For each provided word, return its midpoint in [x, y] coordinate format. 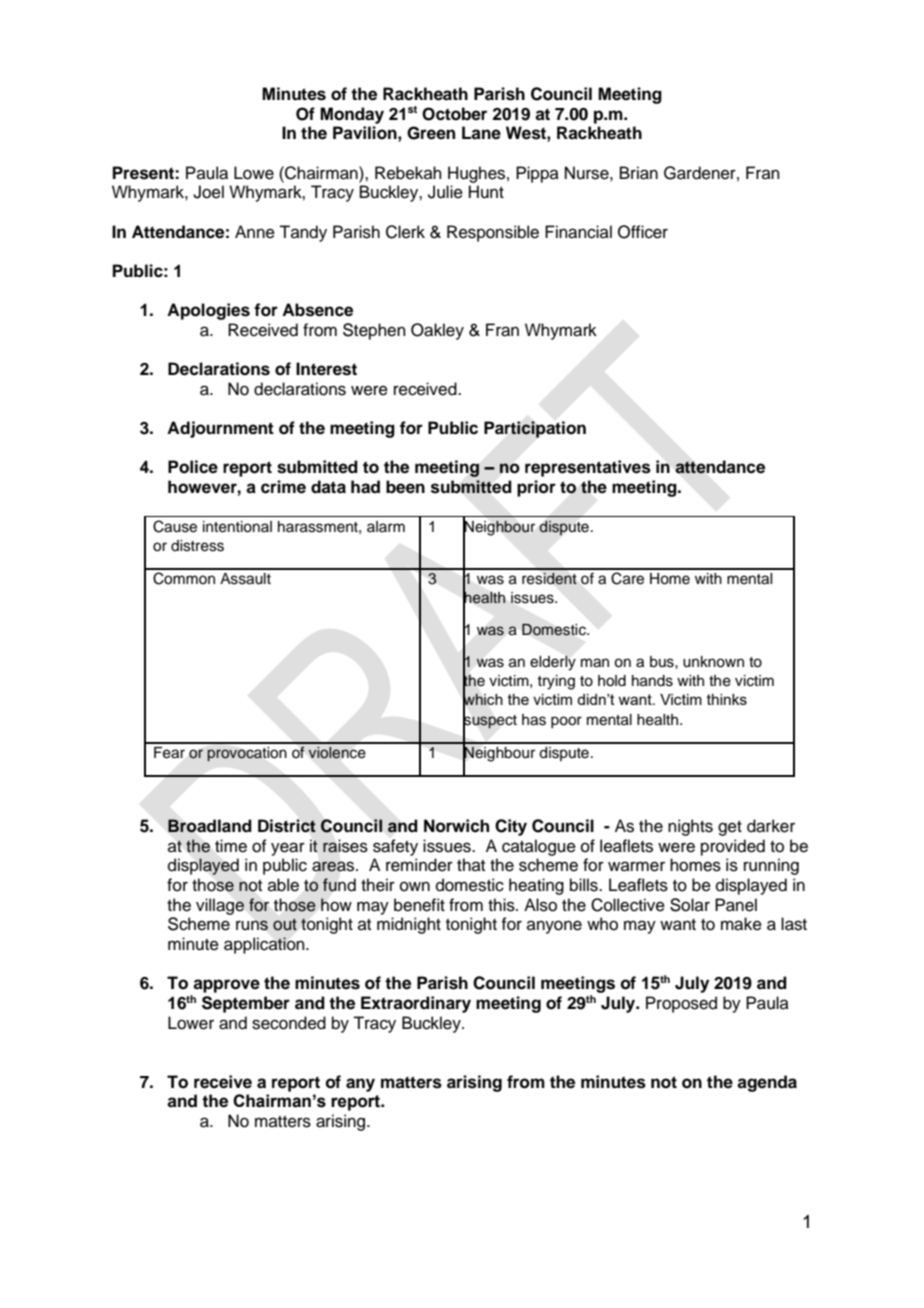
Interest [326, 369]
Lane [481, 133]
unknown [713, 662]
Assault [245, 579]
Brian [639, 173]
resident [549, 579]
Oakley [437, 331]
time [231, 846]
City [511, 827]
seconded [289, 1023]
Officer [643, 232]
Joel [208, 192]
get [730, 828]
